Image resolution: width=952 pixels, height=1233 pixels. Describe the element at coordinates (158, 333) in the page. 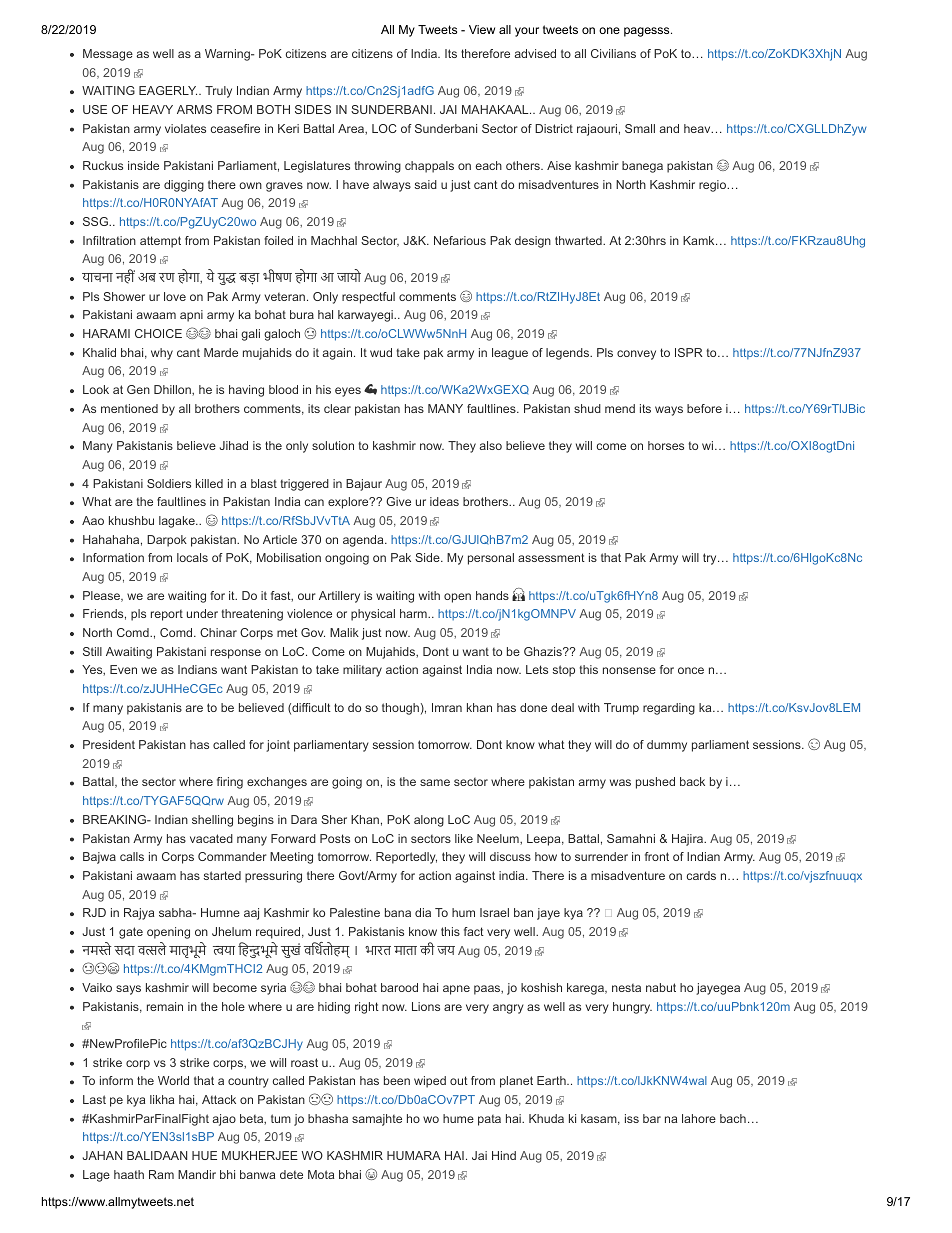

I see `CHOICE` at that location.
